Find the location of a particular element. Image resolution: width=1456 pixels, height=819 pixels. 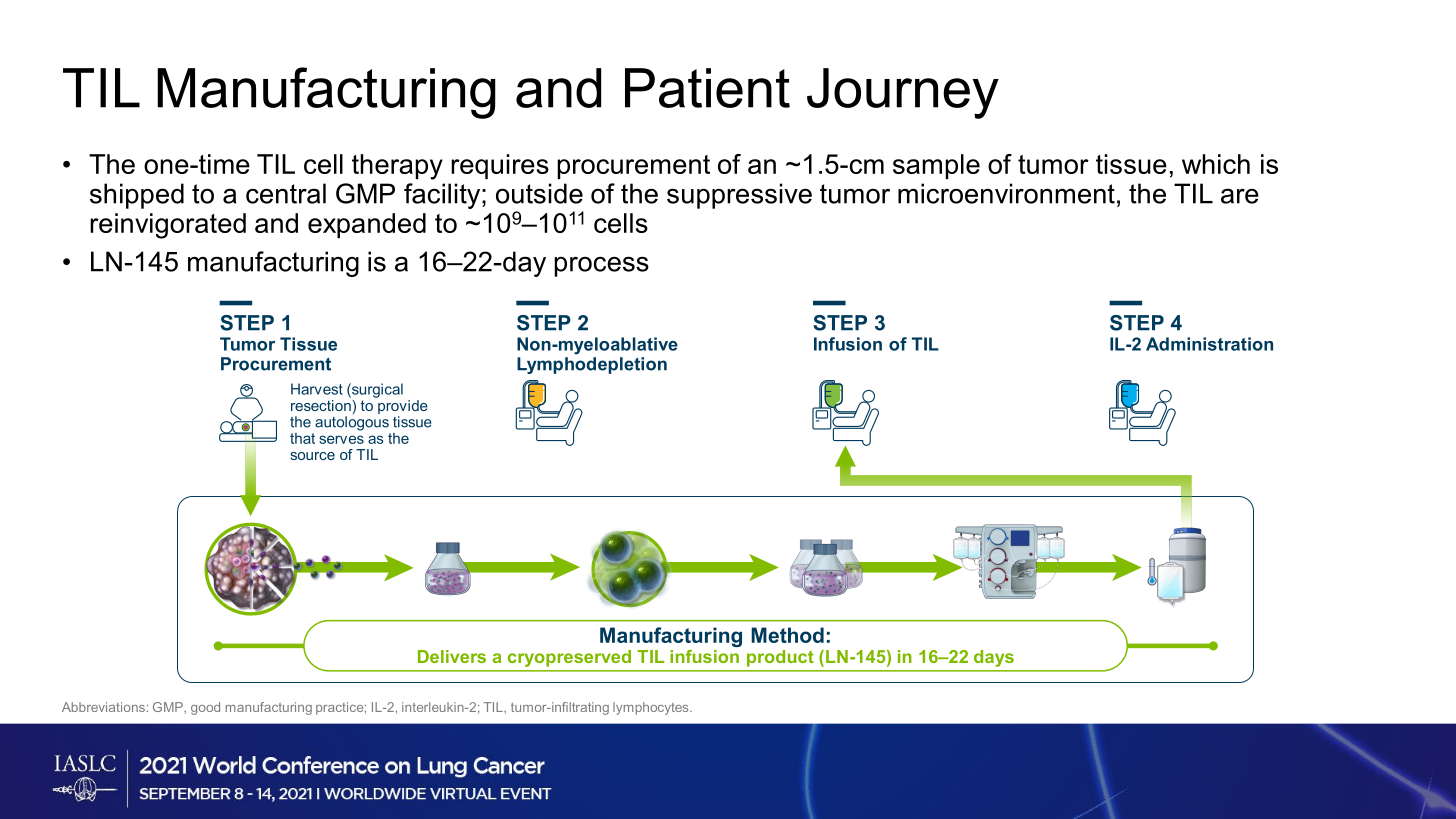

therapy is located at coordinates (397, 167).
